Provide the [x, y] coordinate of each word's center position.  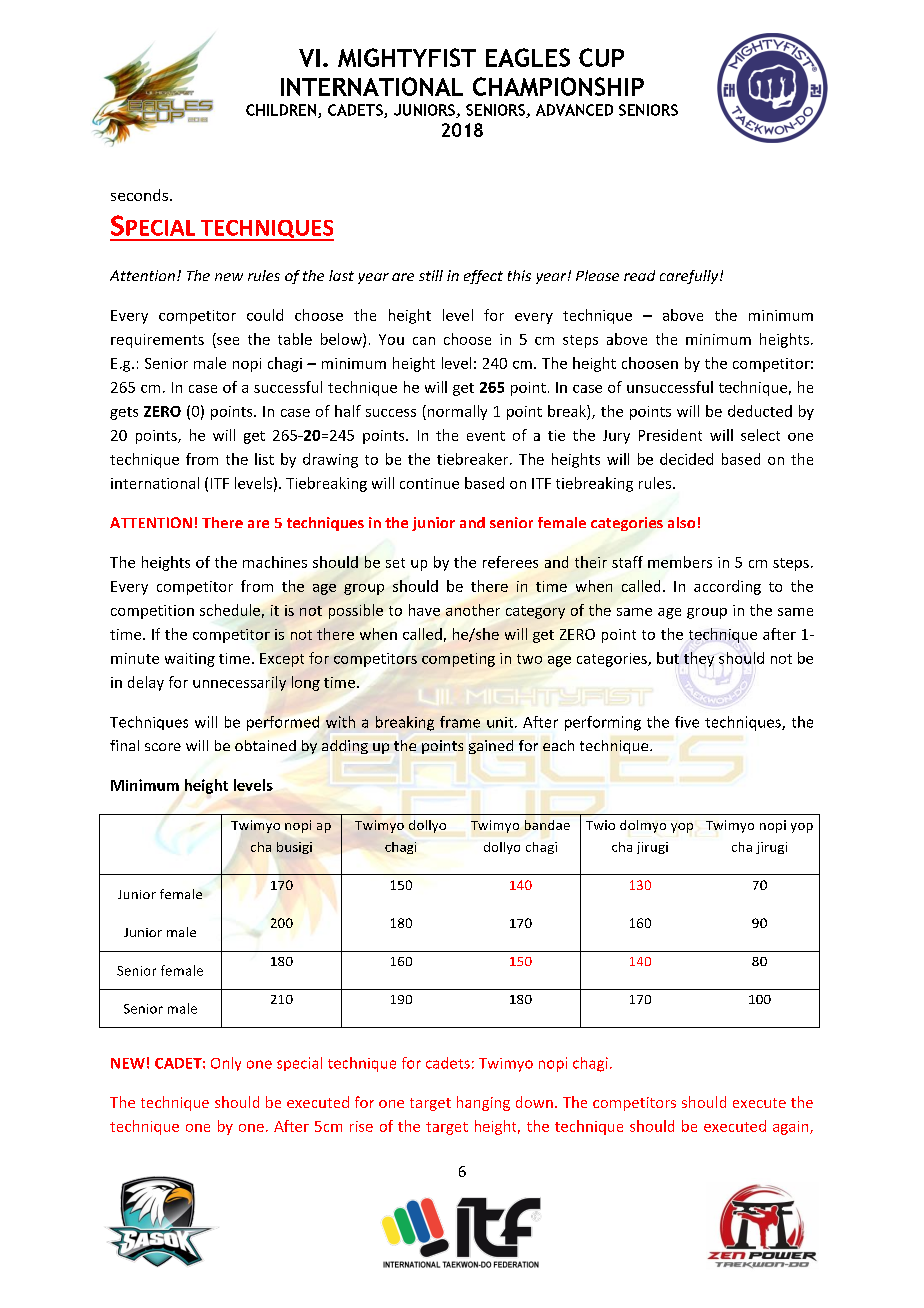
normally [456, 412]
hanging [483, 1103]
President [670, 435]
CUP [601, 57]
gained [491, 747]
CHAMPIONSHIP [558, 86]
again [792, 1128]
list [264, 459]
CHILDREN [282, 111]
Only [226, 1064]
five [687, 722]
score [163, 747]
